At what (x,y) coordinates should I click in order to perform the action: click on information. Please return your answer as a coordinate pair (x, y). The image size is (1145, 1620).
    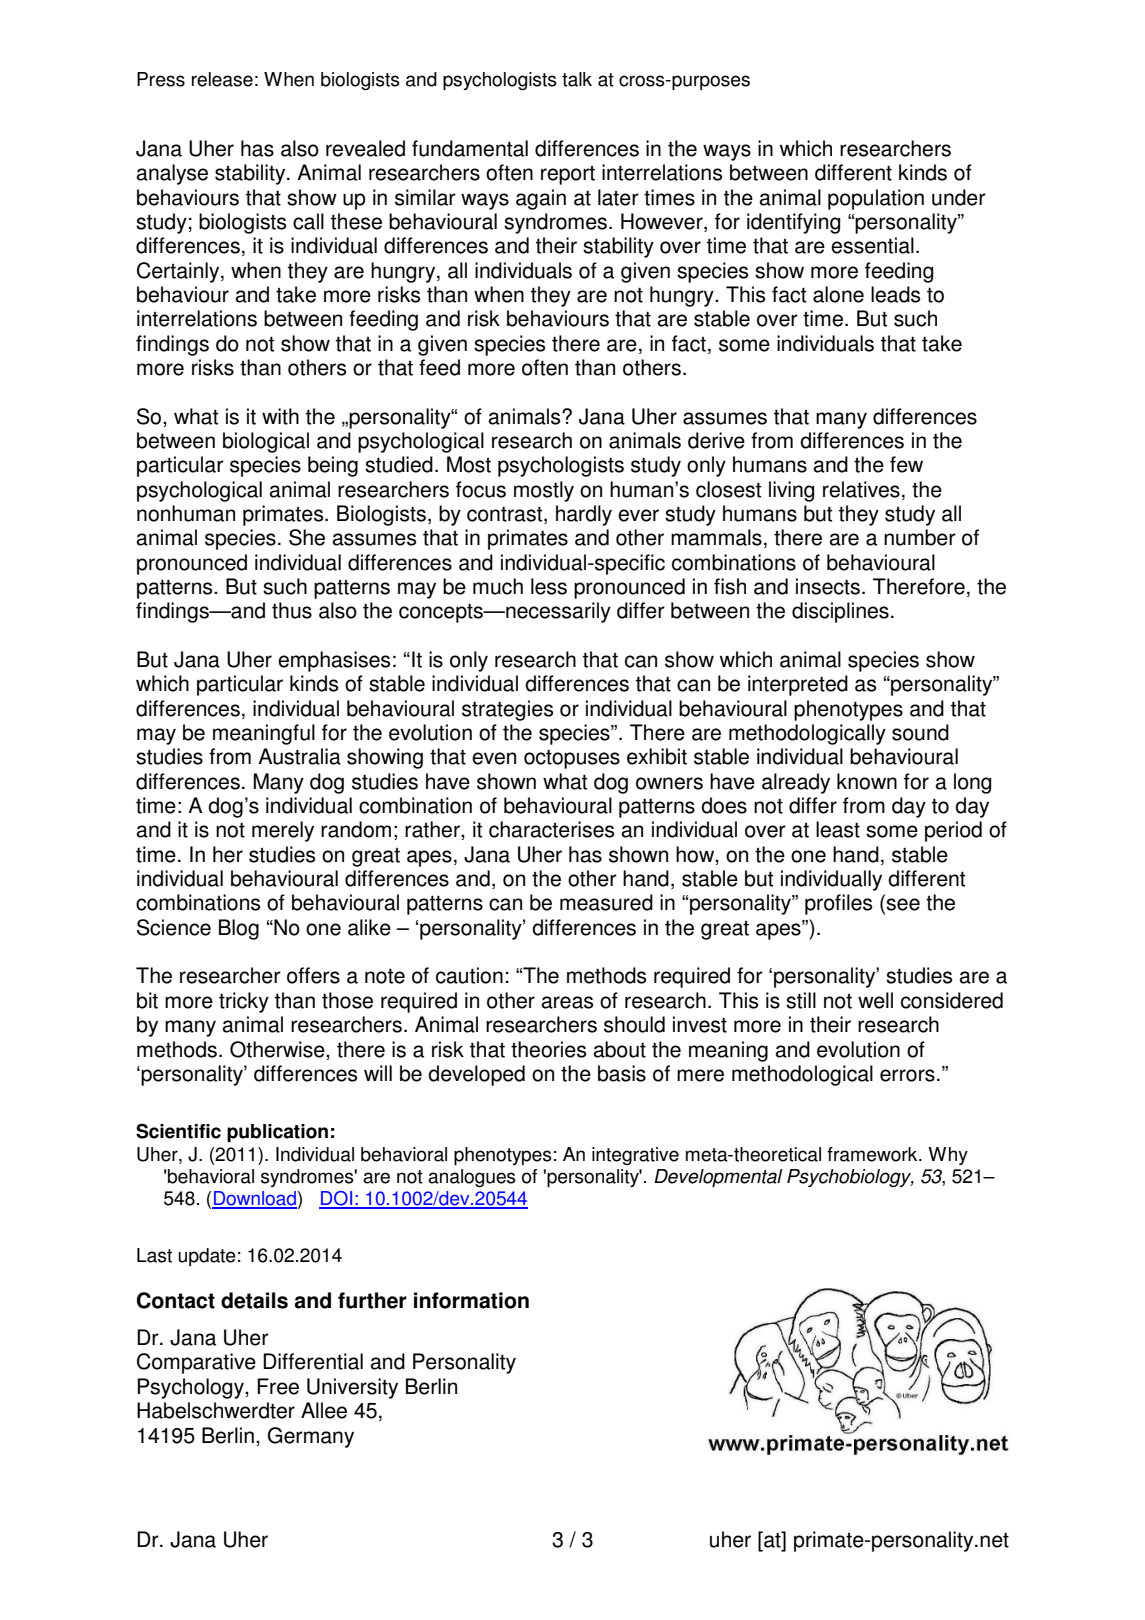
    Looking at the image, I should click on (471, 1300).
